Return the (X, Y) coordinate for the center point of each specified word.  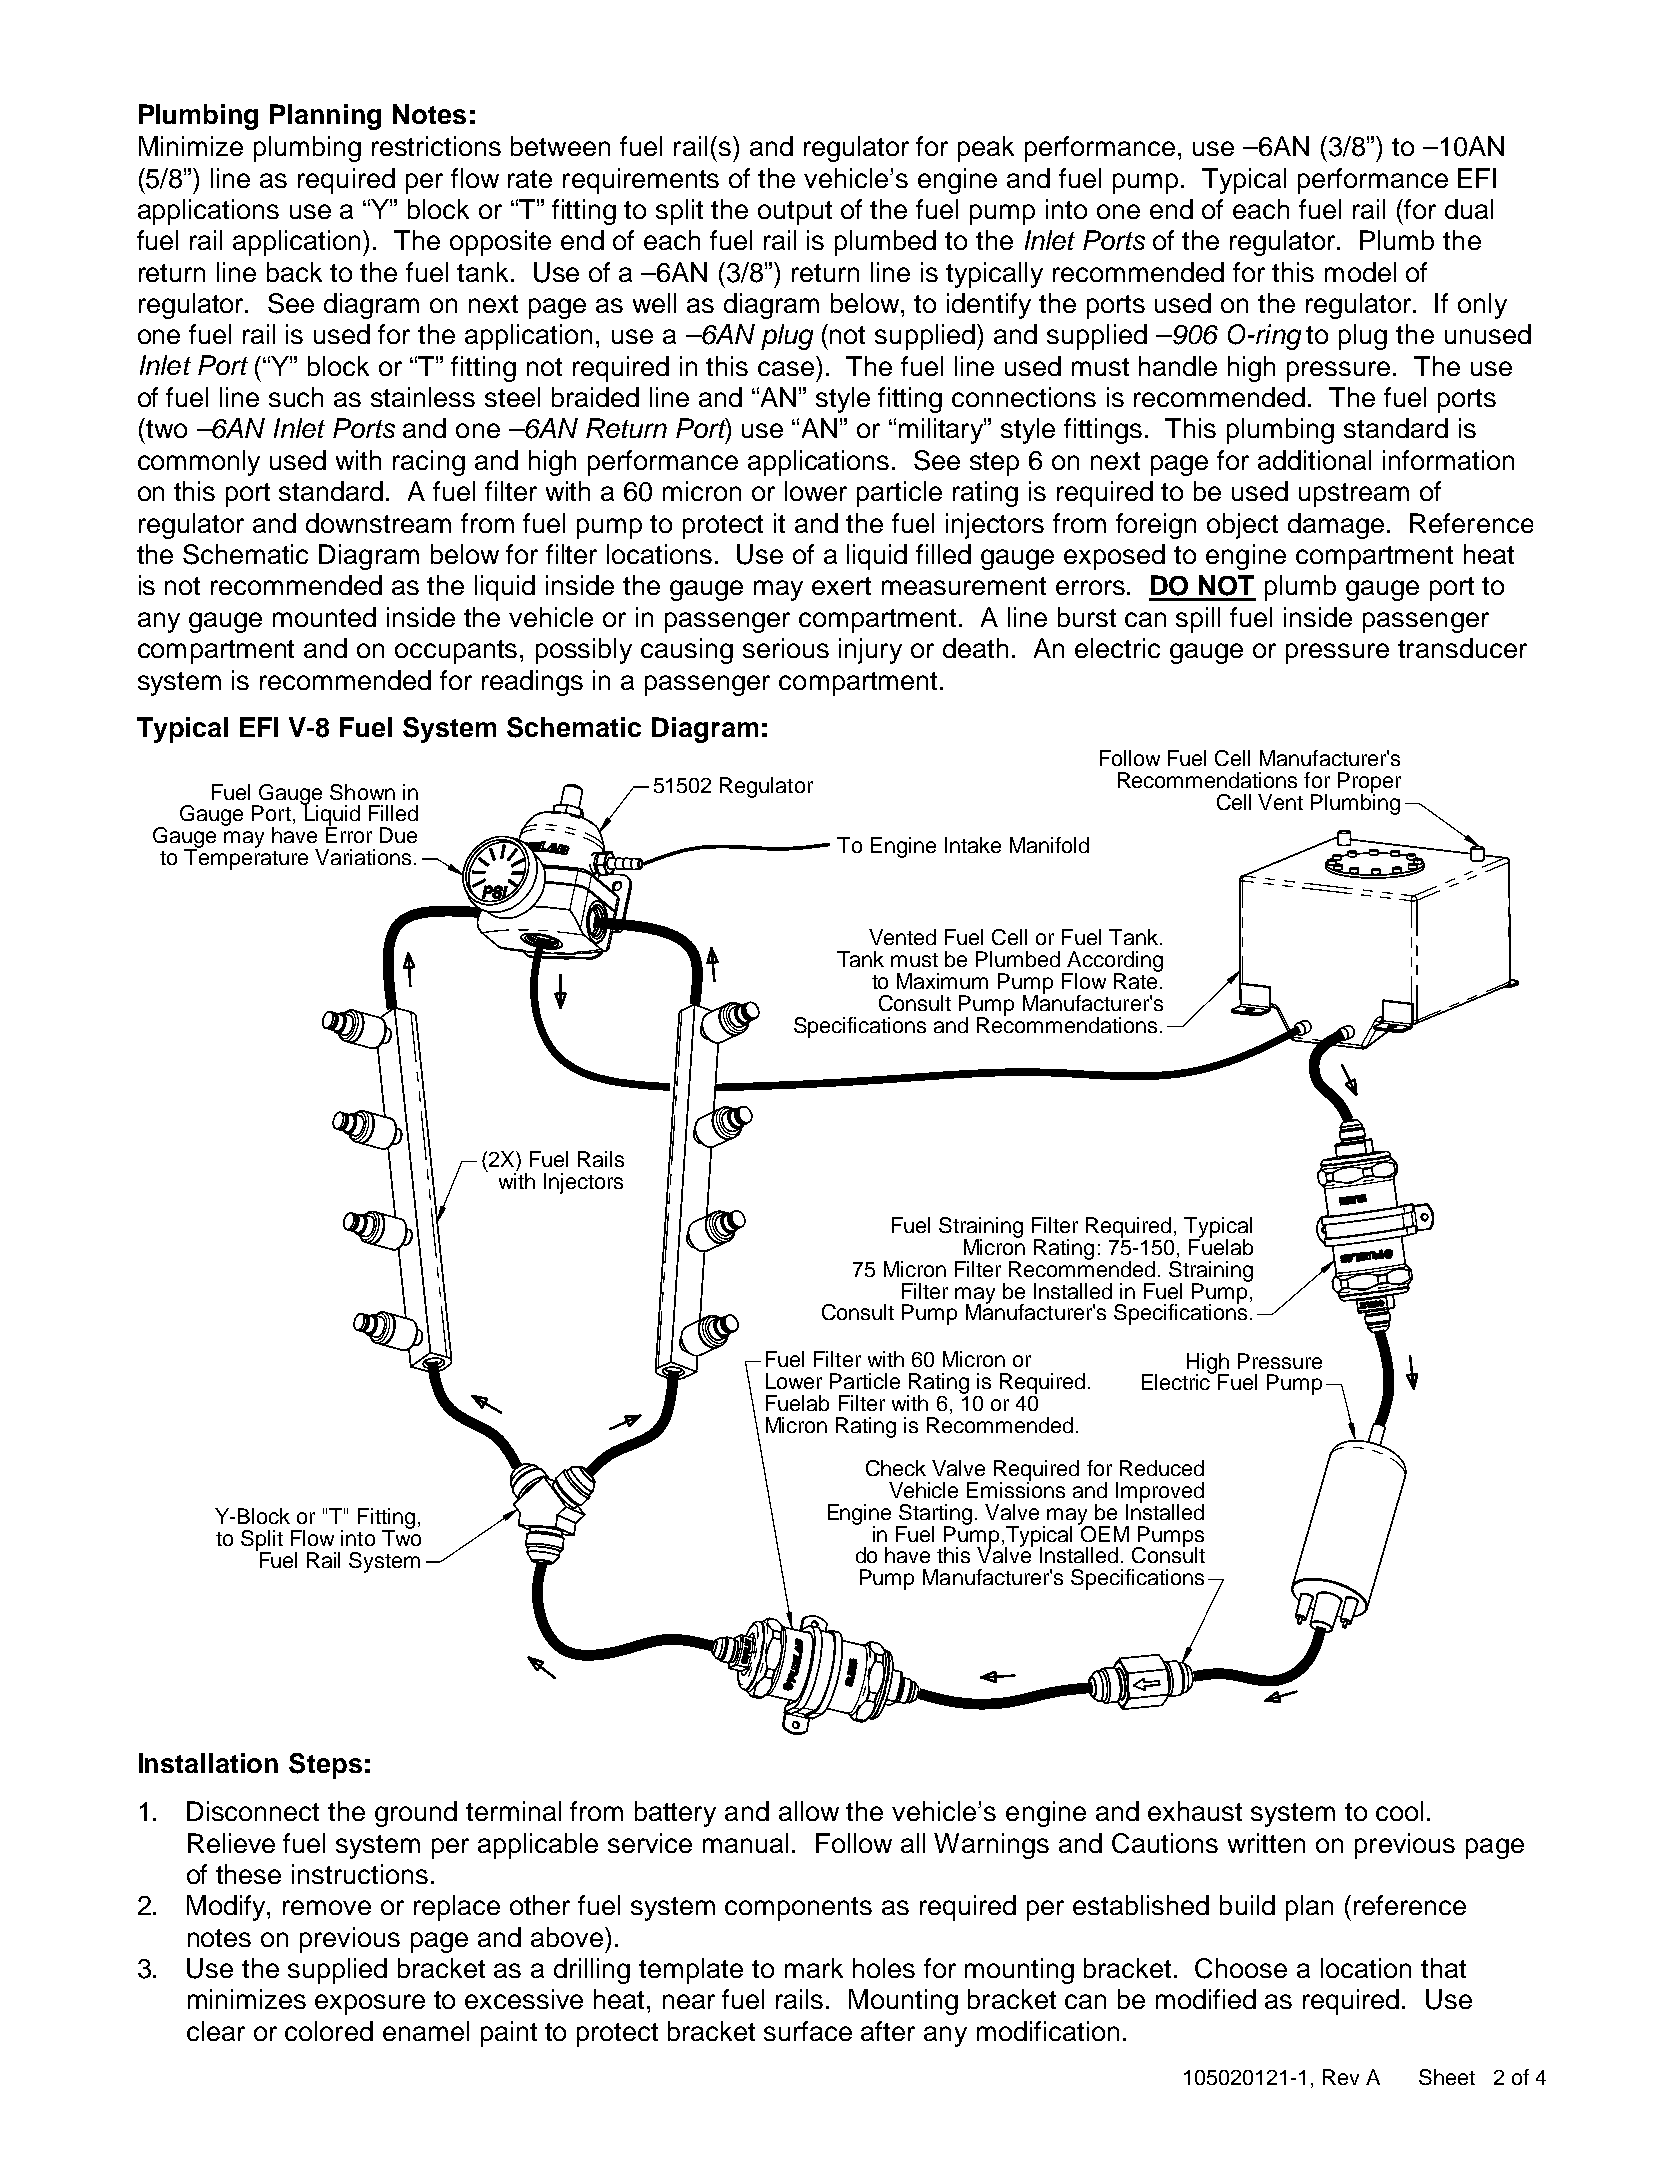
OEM (1104, 1532)
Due (398, 835)
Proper (1369, 783)
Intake (973, 845)
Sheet (1447, 2077)
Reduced (1162, 1468)
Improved (1160, 1493)
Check (896, 1468)
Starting (937, 1515)
